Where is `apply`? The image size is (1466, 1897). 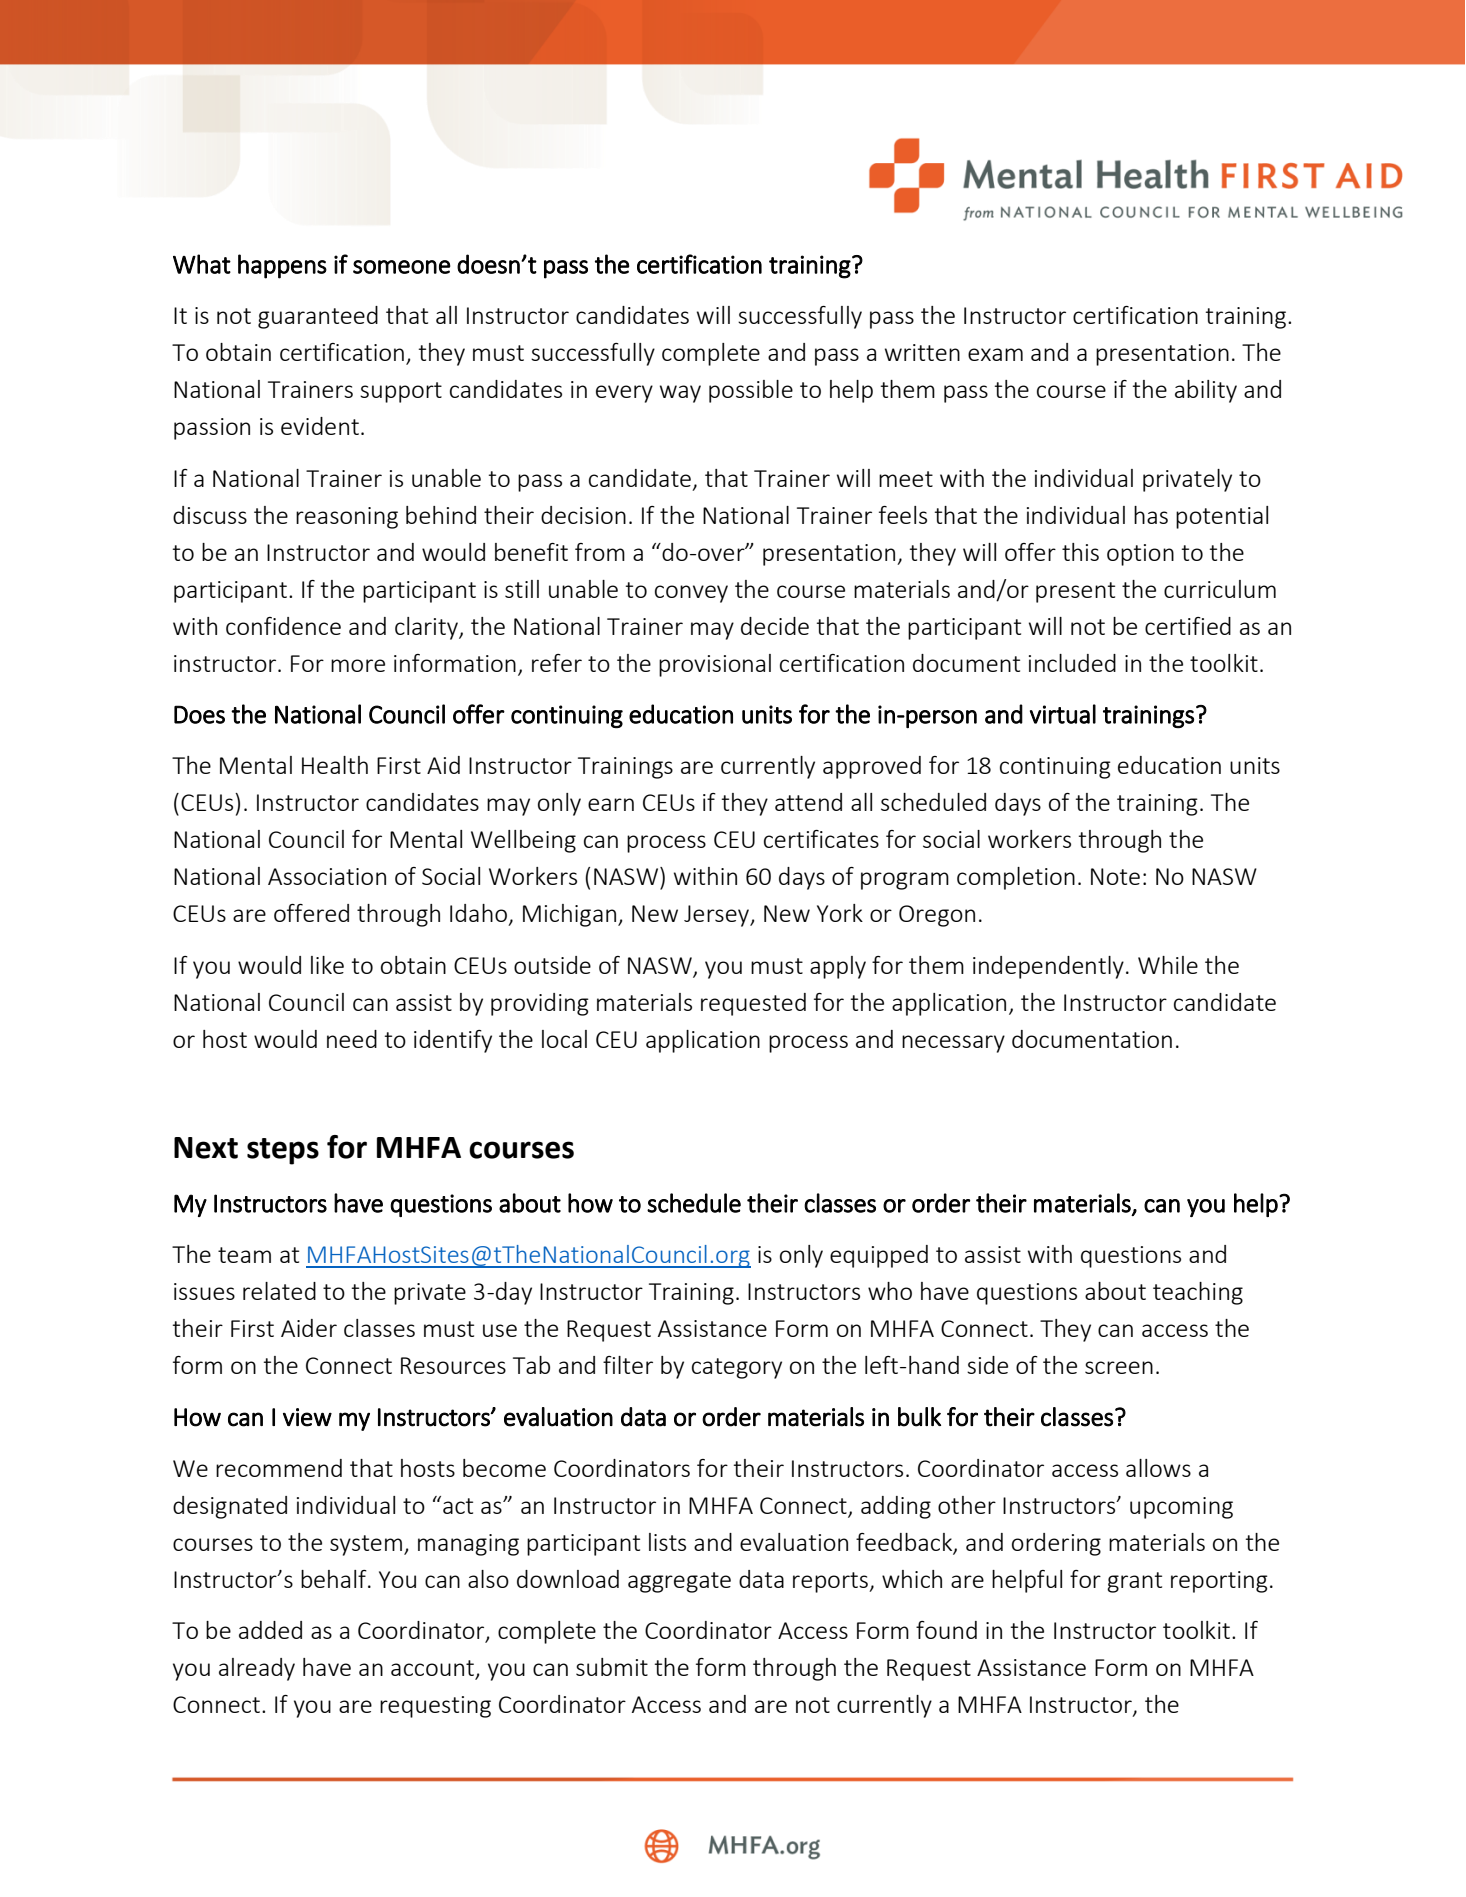
apply is located at coordinates (838, 967).
